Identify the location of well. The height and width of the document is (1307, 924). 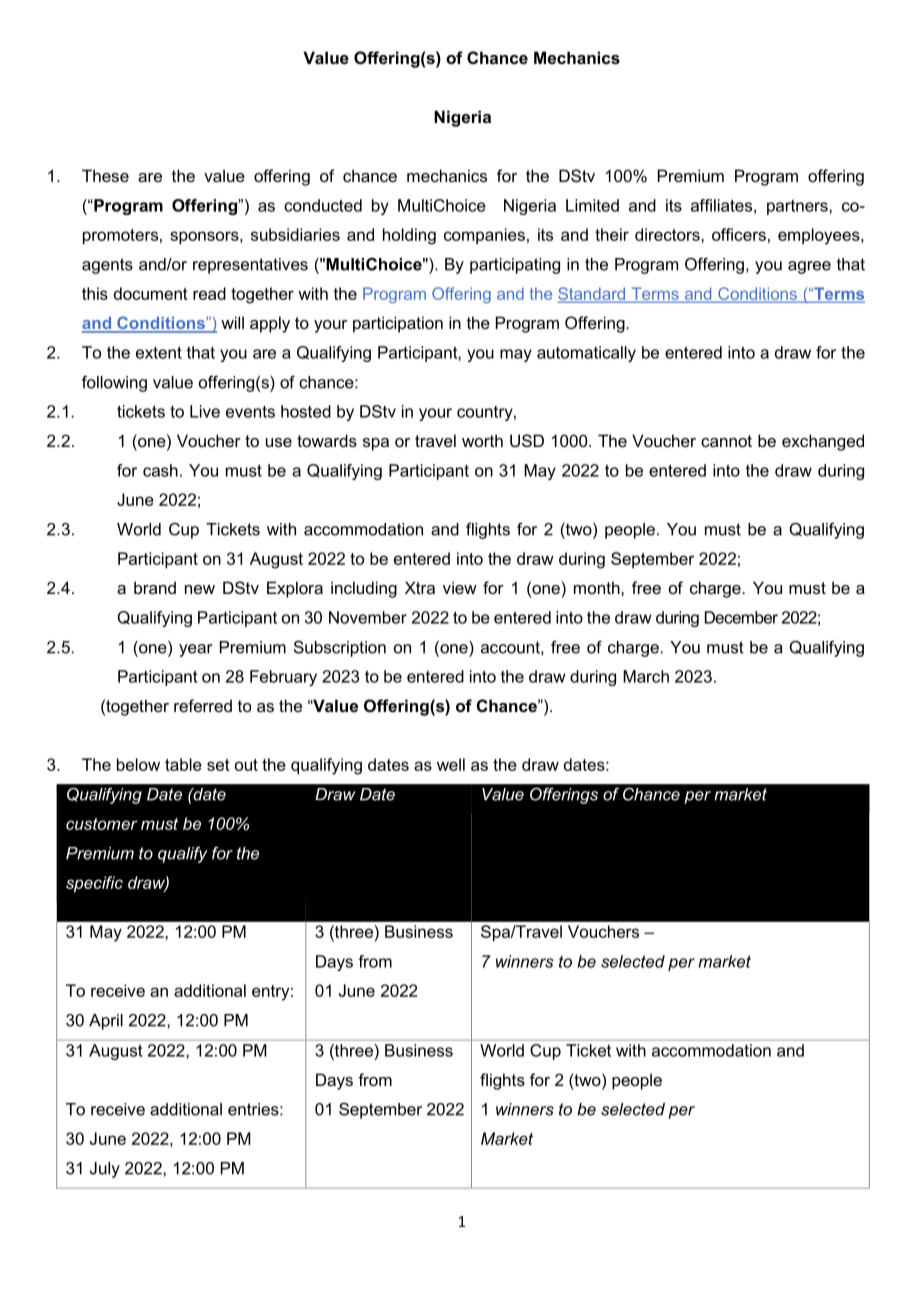
(451, 764).
